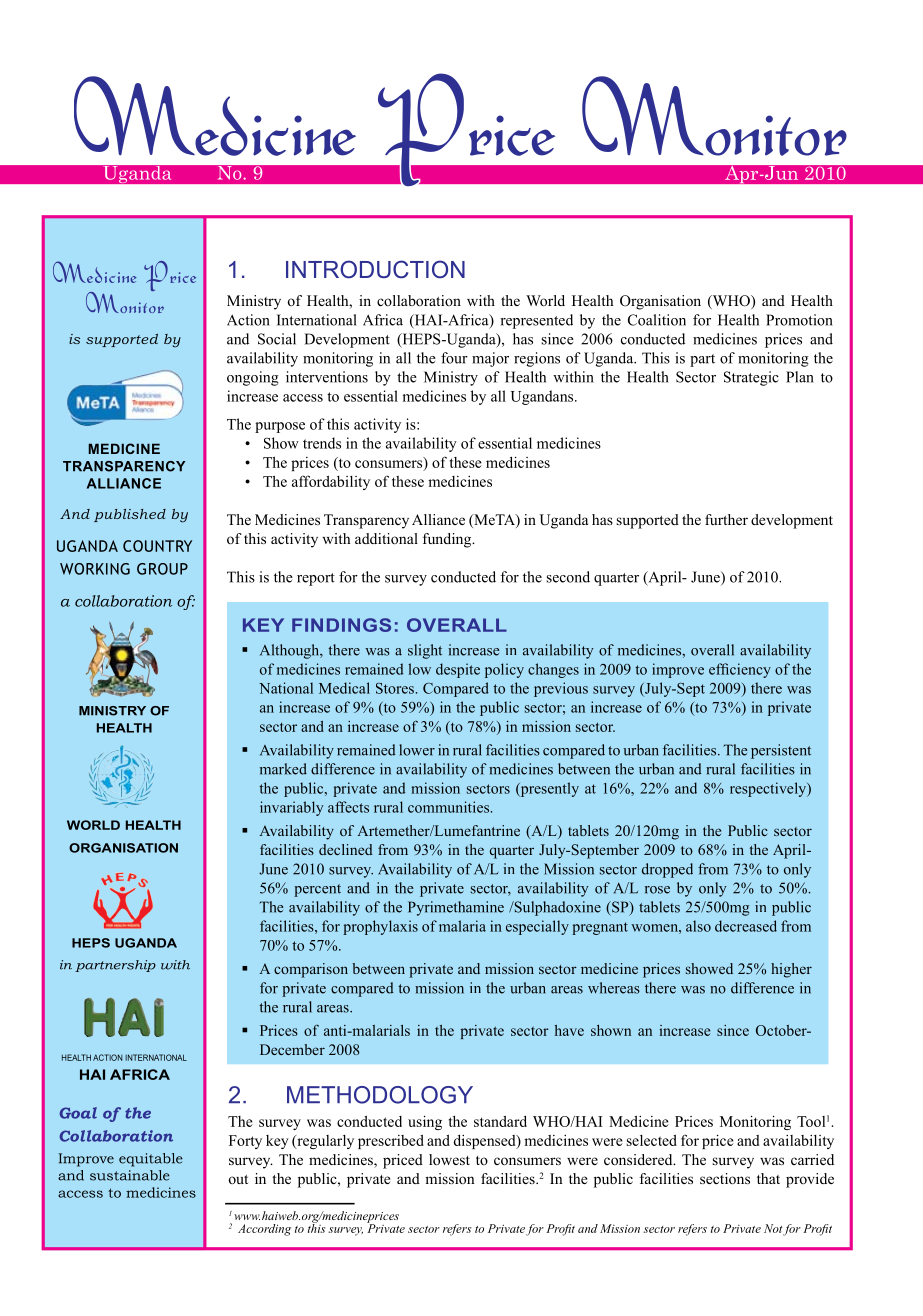 The height and width of the image is (1316, 923). What do you see at coordinates (417, 750) in the image?
I see `lower` at bounding box center [417, 750].
